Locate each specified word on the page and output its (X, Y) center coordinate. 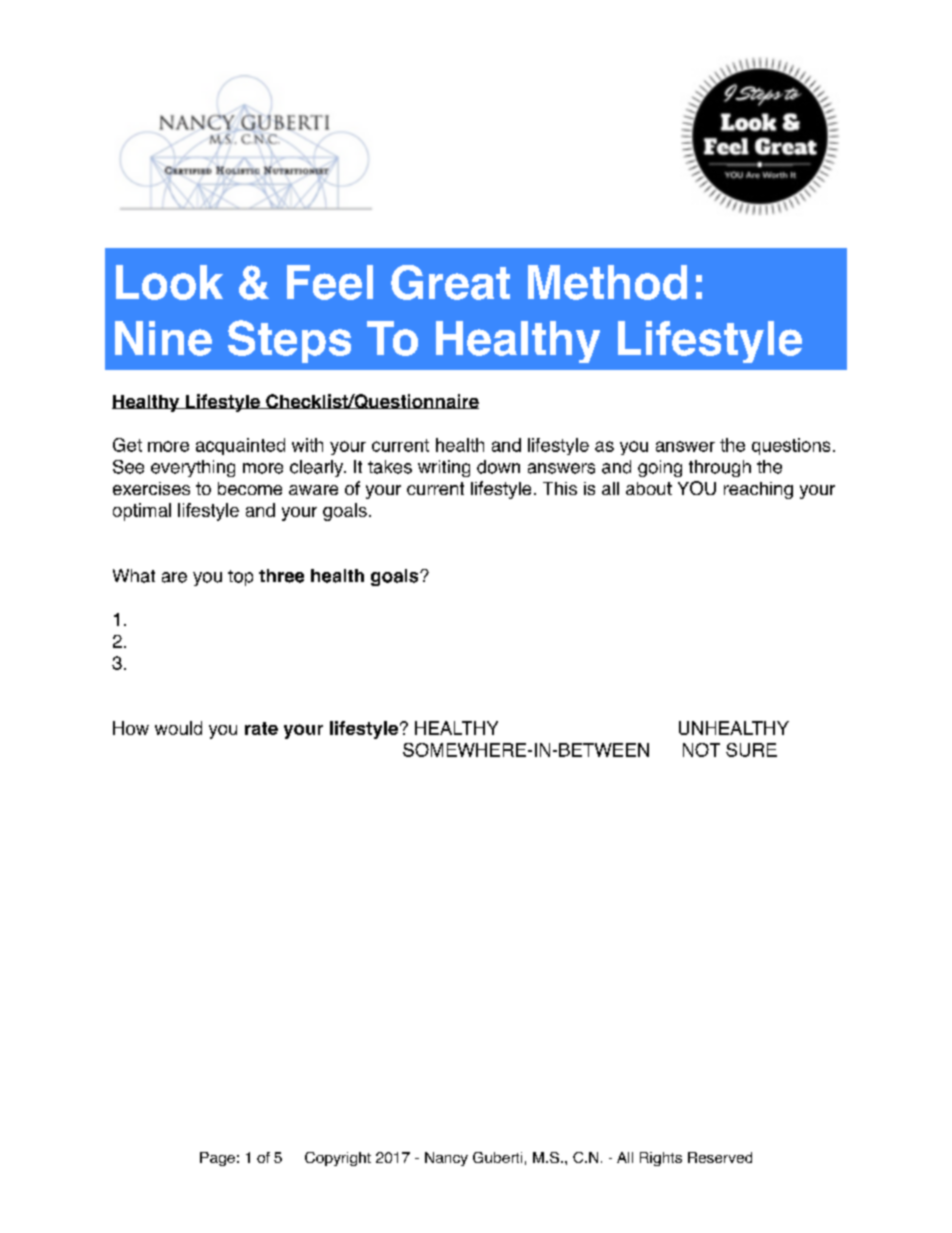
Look (169, 282)
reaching (758, 490)
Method (607, 282)
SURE (751, 750)
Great (450, 282)
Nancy (446, 1159)
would (178, 728)
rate (261, 728)
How (131, 728)
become (250, 488)
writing (444, 468)
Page (217, 1159)
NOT (701, 750)
